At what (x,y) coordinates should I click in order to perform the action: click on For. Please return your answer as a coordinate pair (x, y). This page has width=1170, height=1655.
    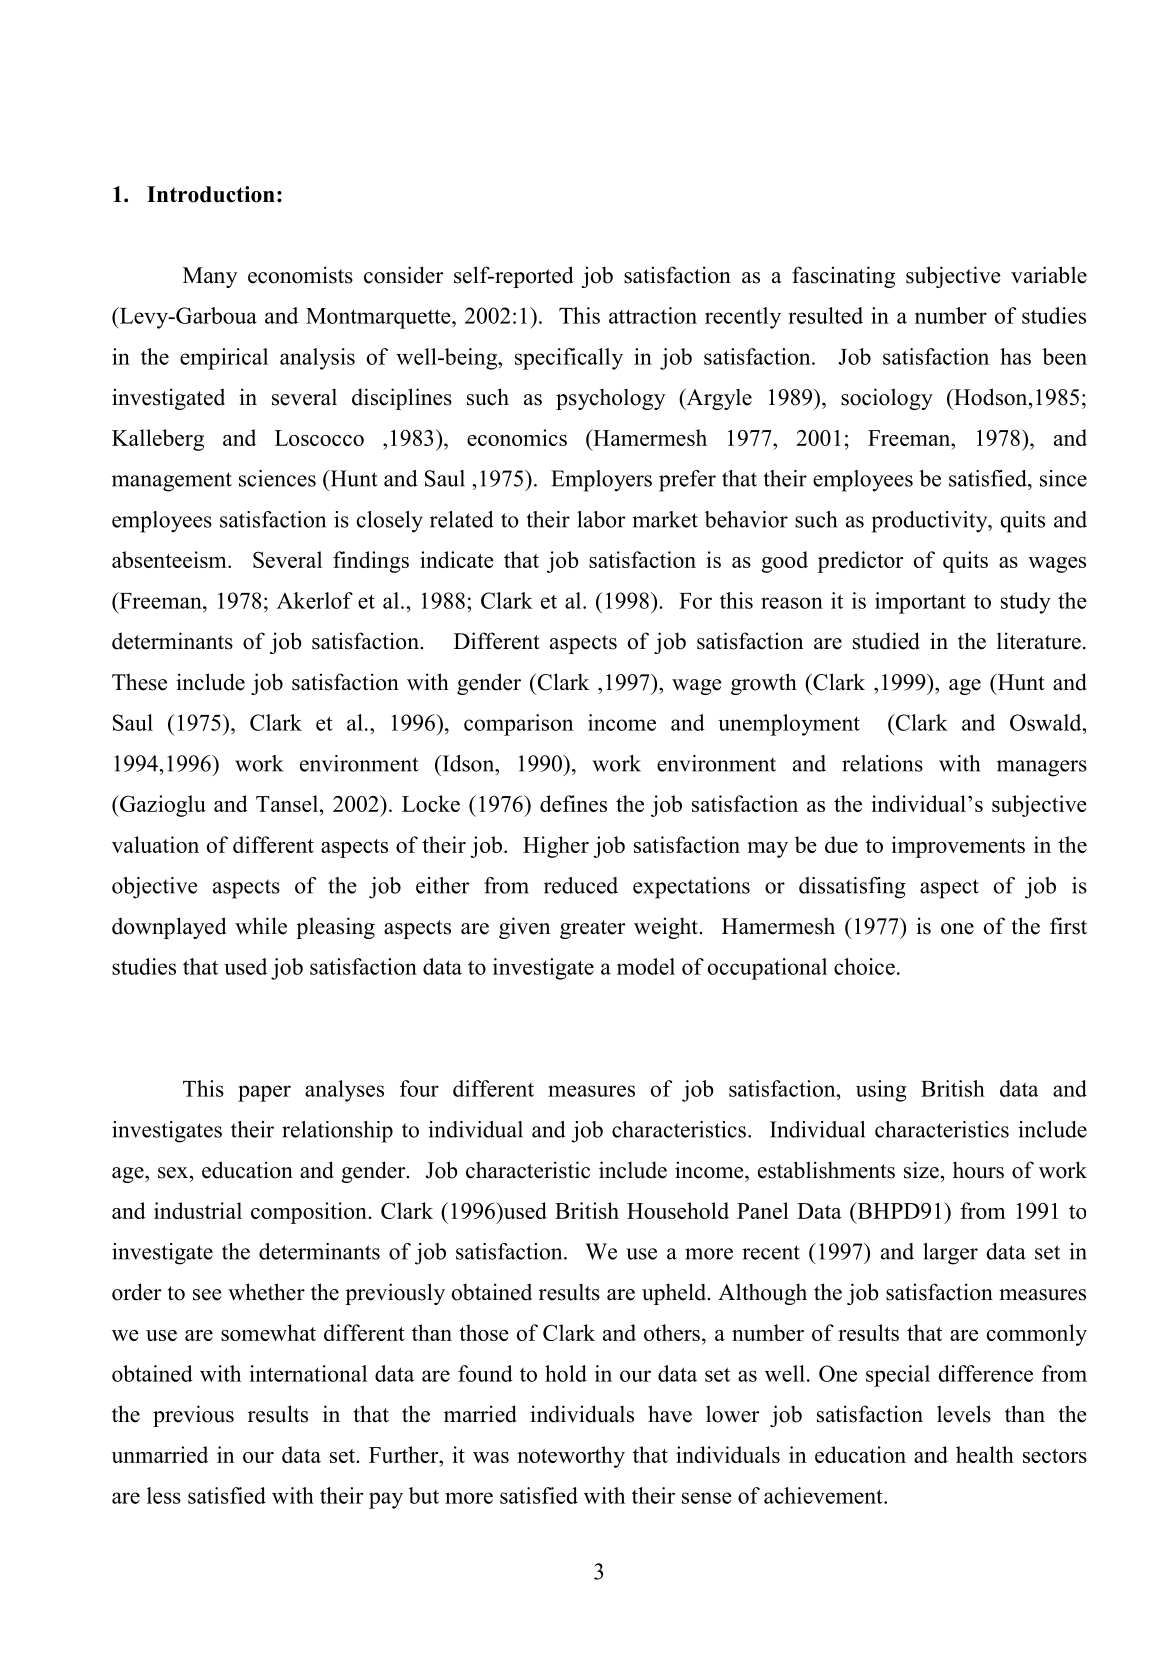
    Looking at the image, I should click on (695, 601).
